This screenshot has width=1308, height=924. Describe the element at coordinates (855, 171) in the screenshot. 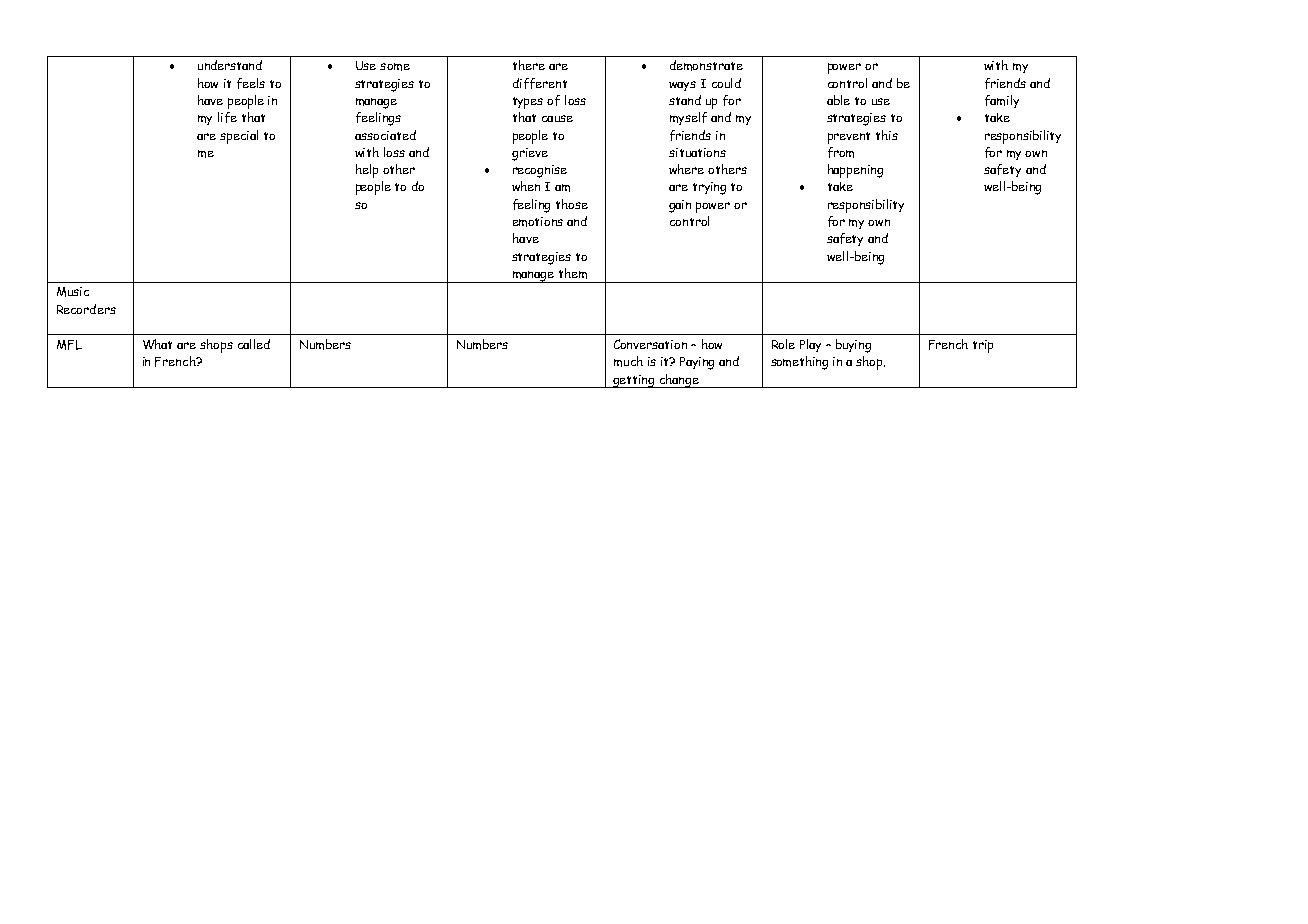

I see `happening` at that location.
